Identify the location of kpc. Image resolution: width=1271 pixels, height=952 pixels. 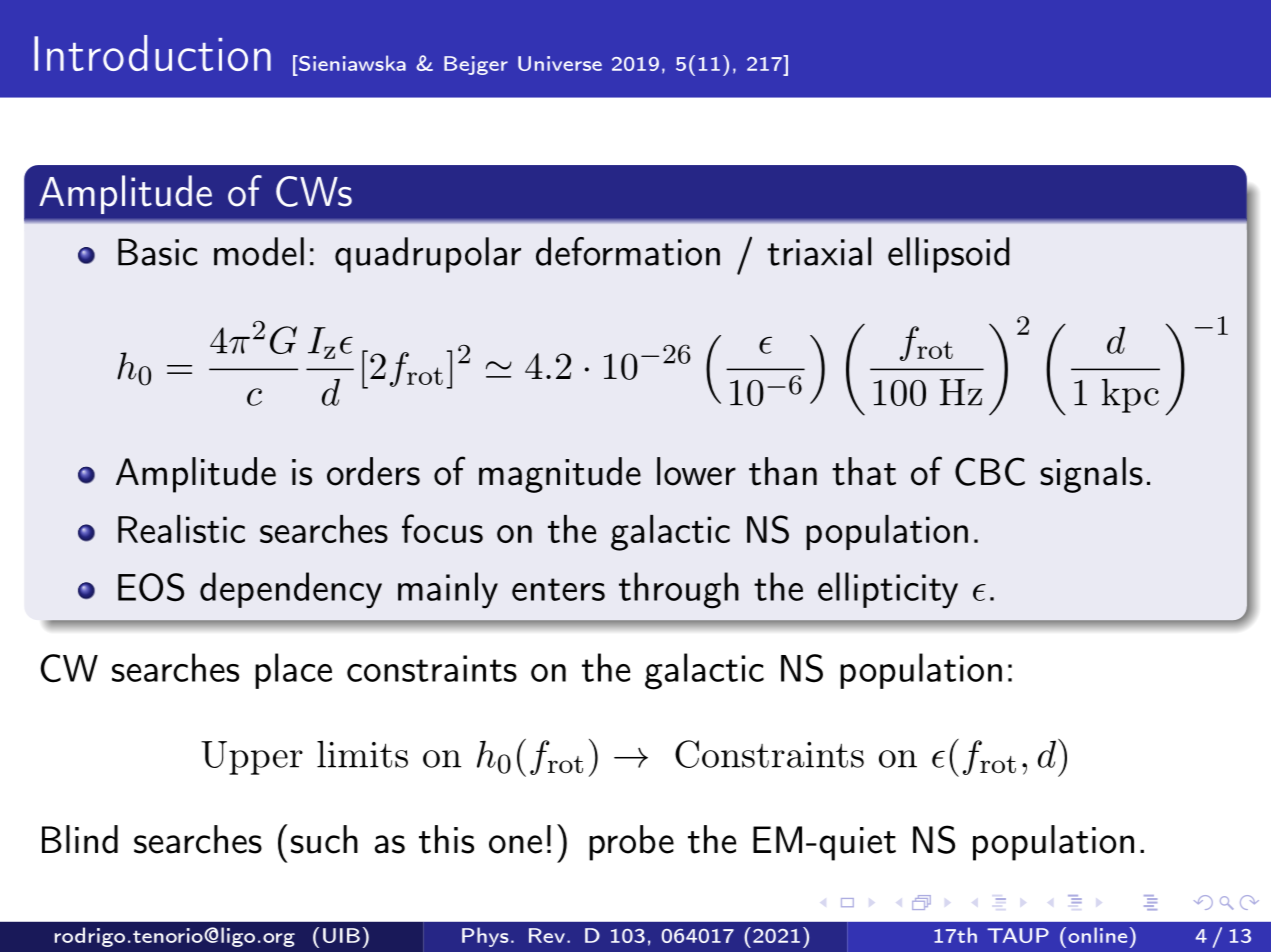
(1130, 395).
